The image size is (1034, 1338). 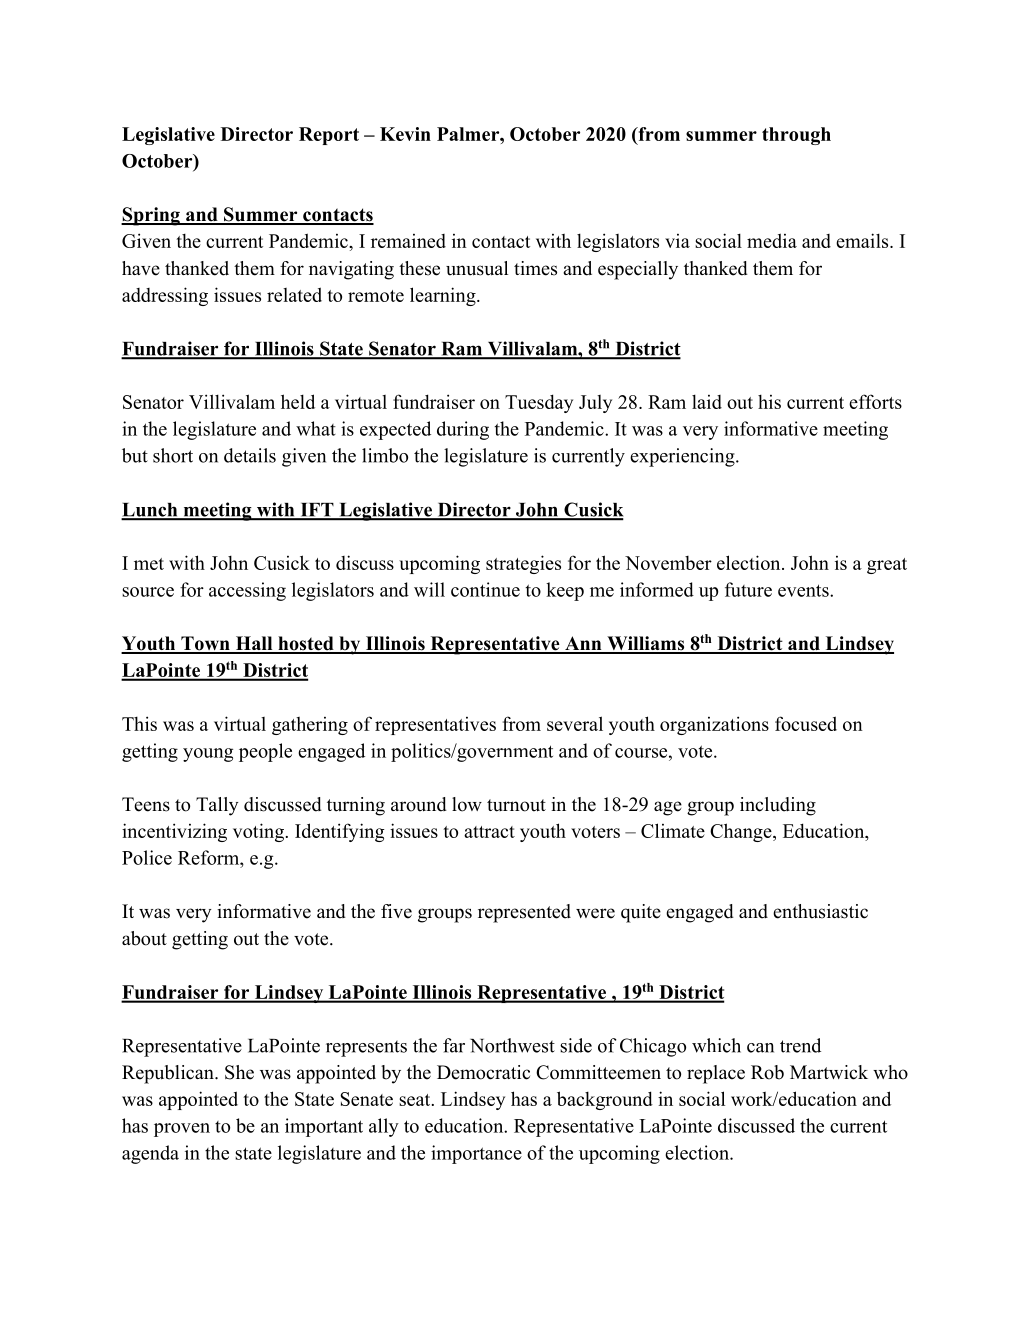 I want to click on events, so click(x=804, y=590).
